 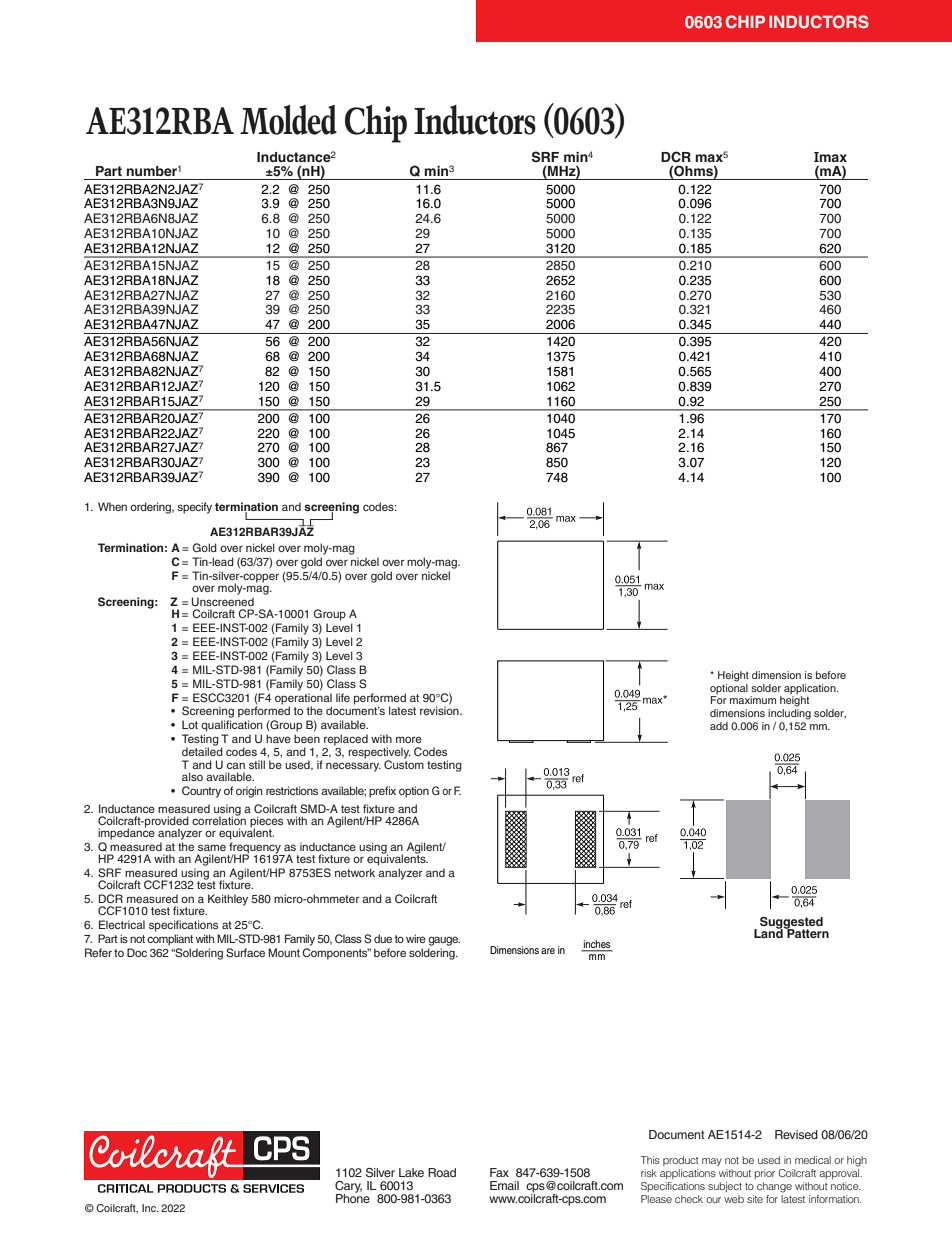 What do you see at coordinates (194, 508) in the screenshot?
I see `specify` at bounding box center [194, 508].
